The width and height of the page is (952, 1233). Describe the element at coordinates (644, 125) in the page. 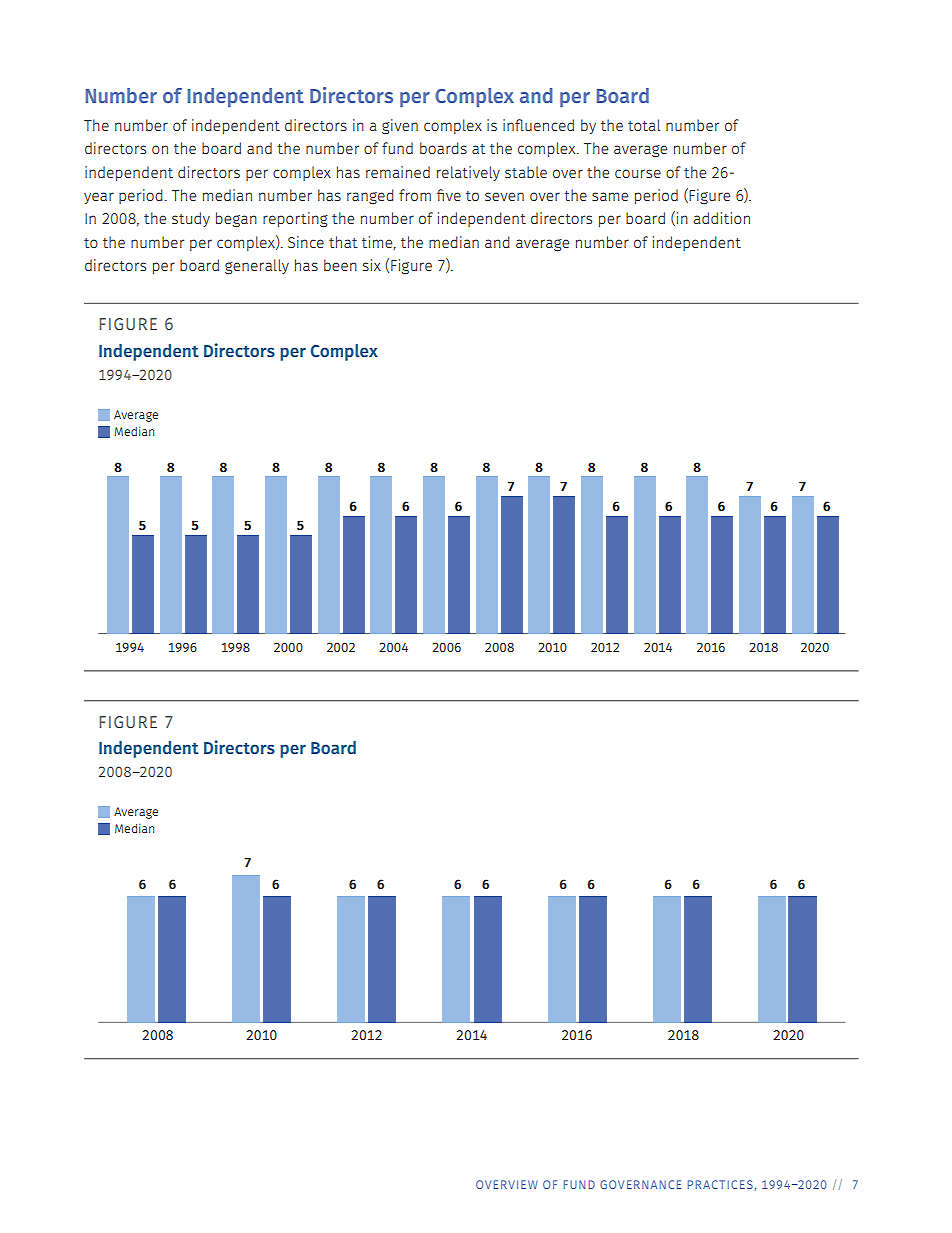

I see `total` at that location.
